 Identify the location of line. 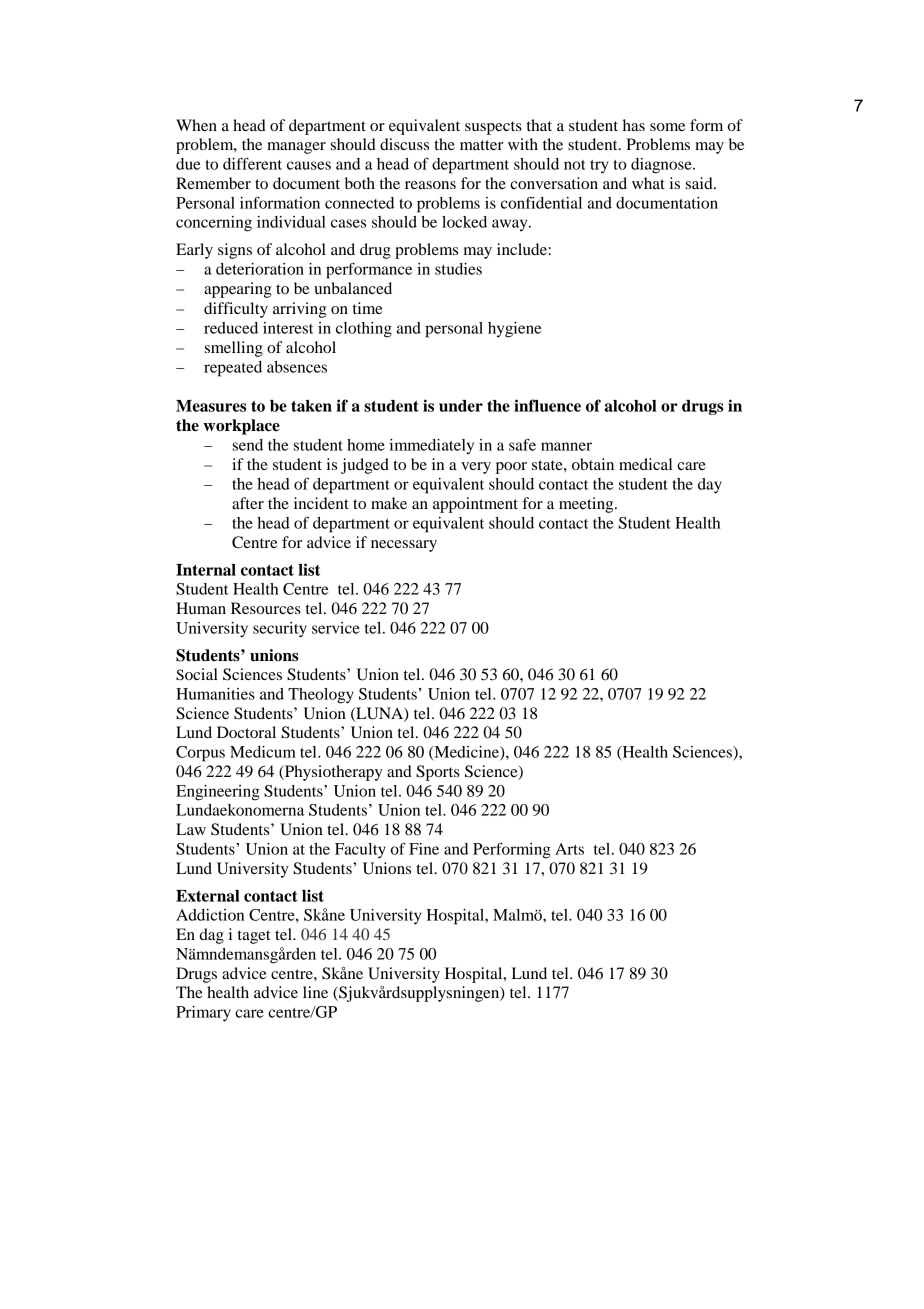
(315, 992).
